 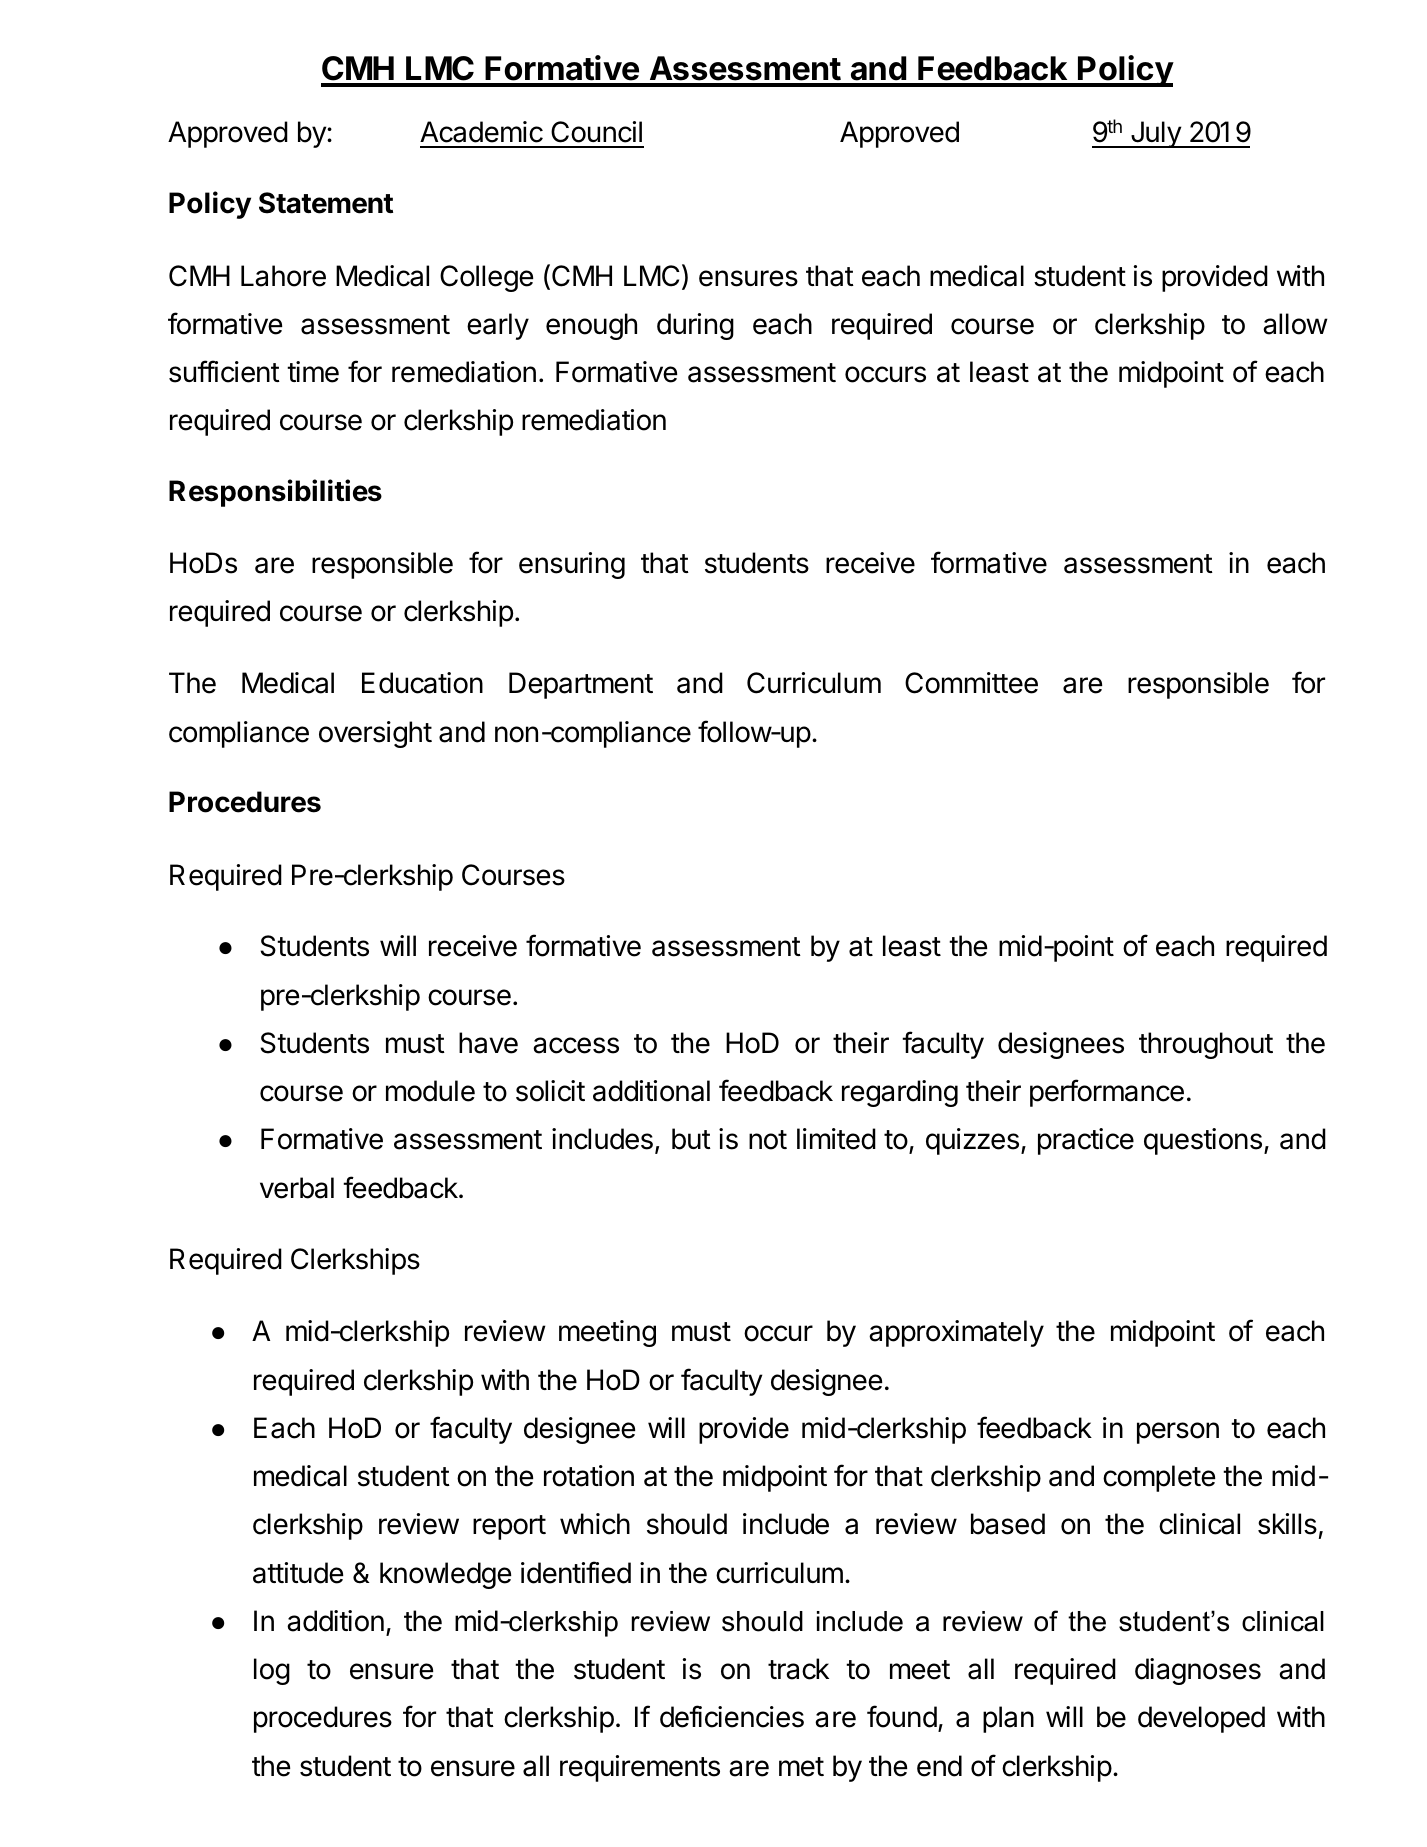 I want to click on July, so click(x=1155, y=134).
